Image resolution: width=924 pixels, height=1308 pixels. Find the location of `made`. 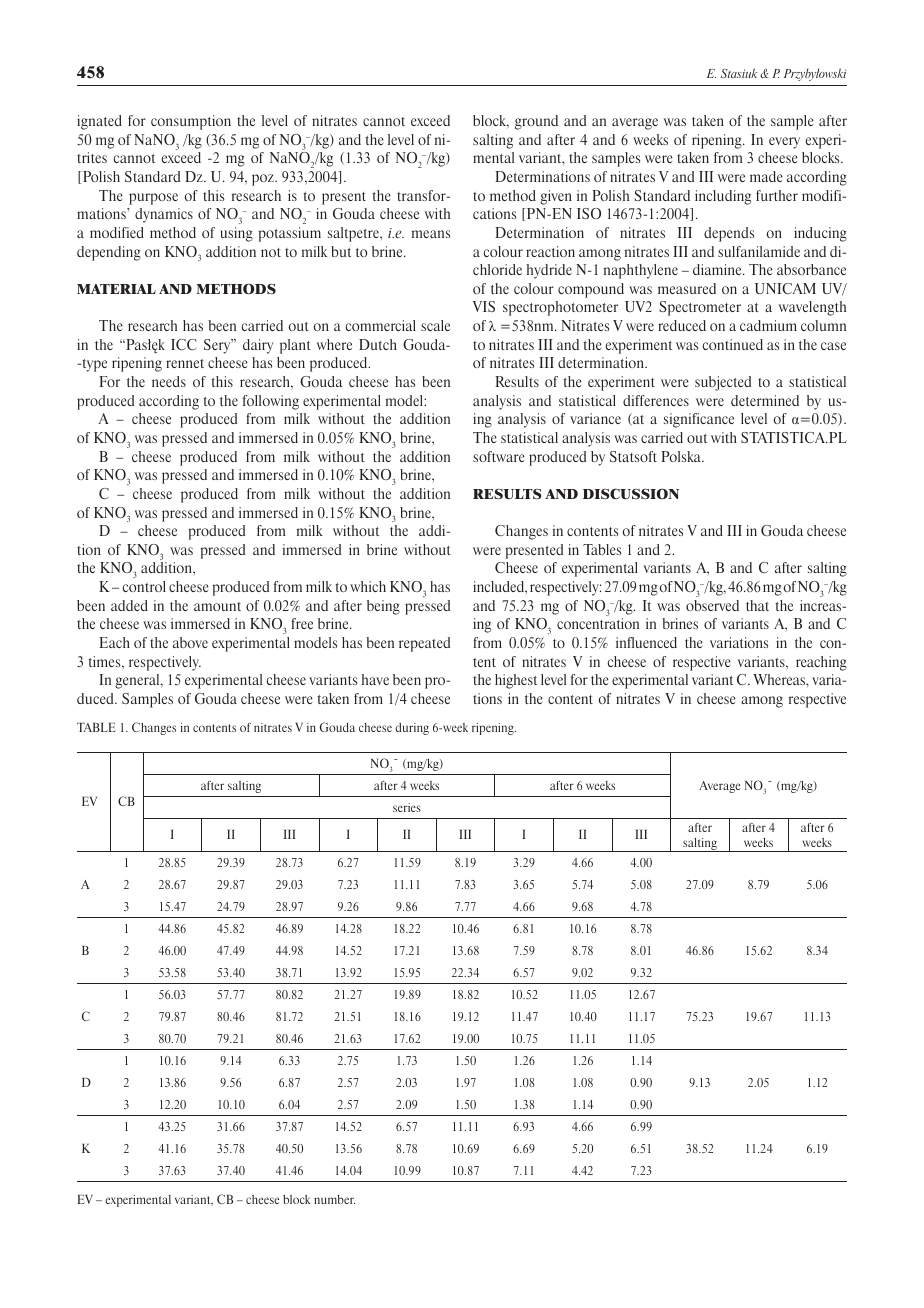

made is located at coordinates (766, 176).
